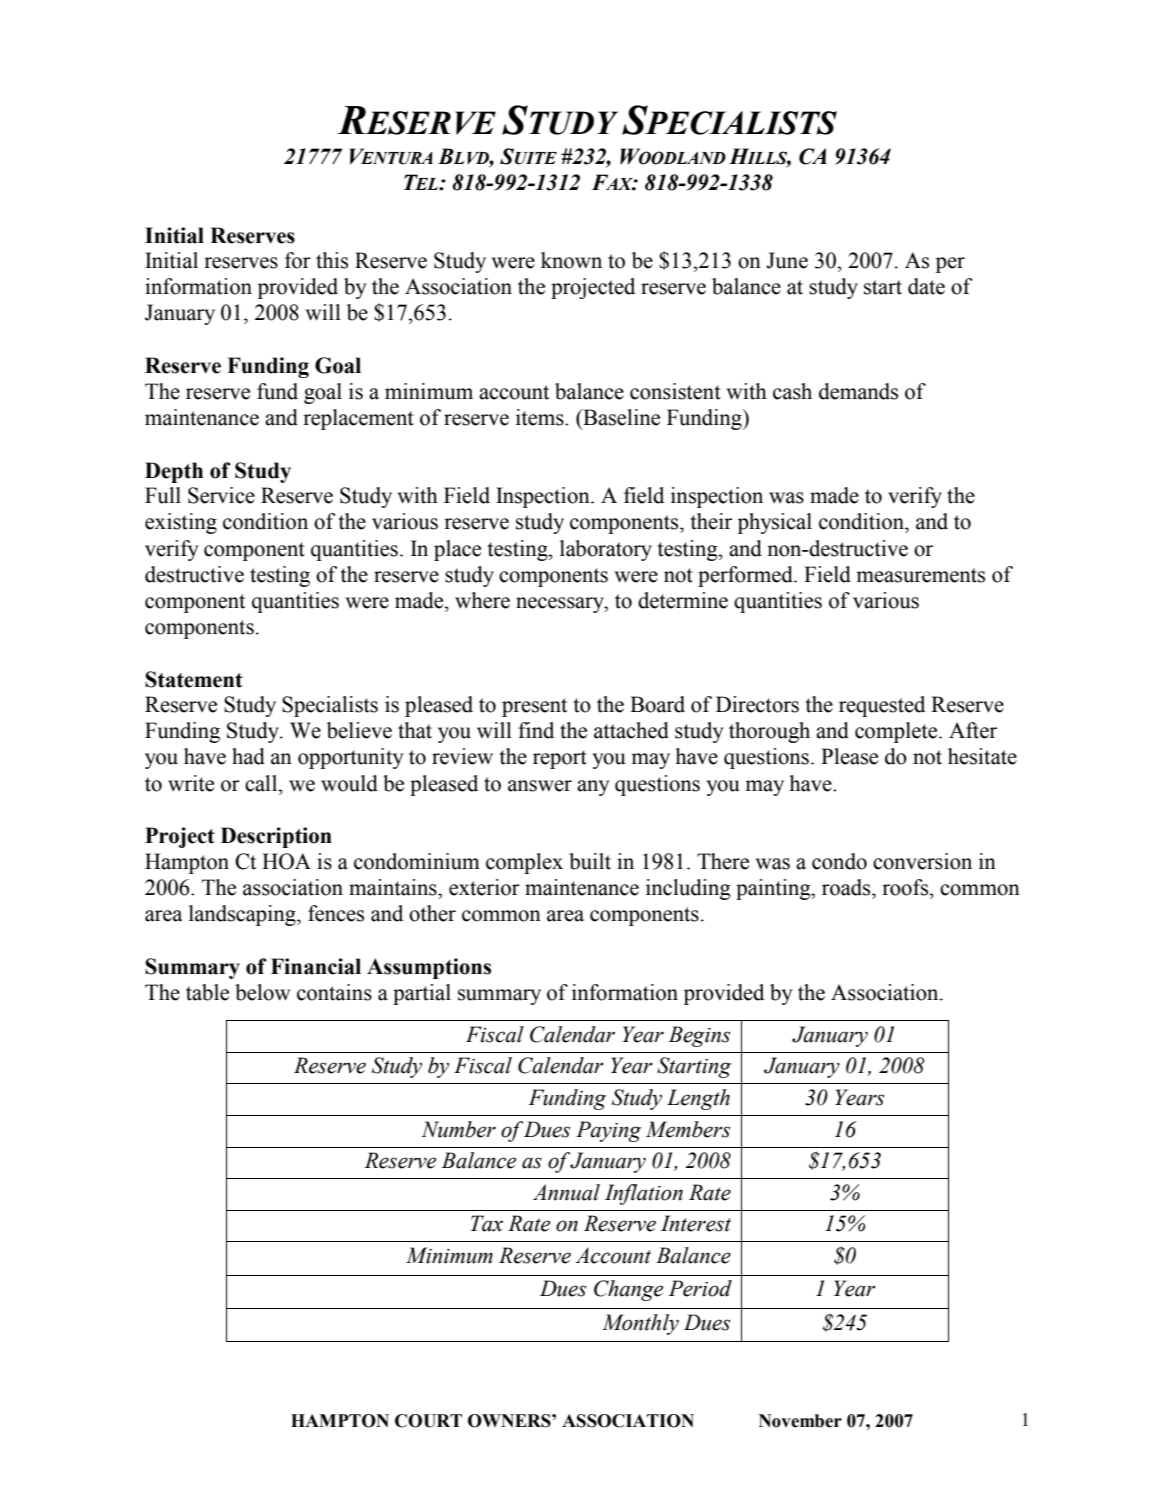  Describe the element at coordinates (922, 861) in the image. I see `conversion` at that location.
